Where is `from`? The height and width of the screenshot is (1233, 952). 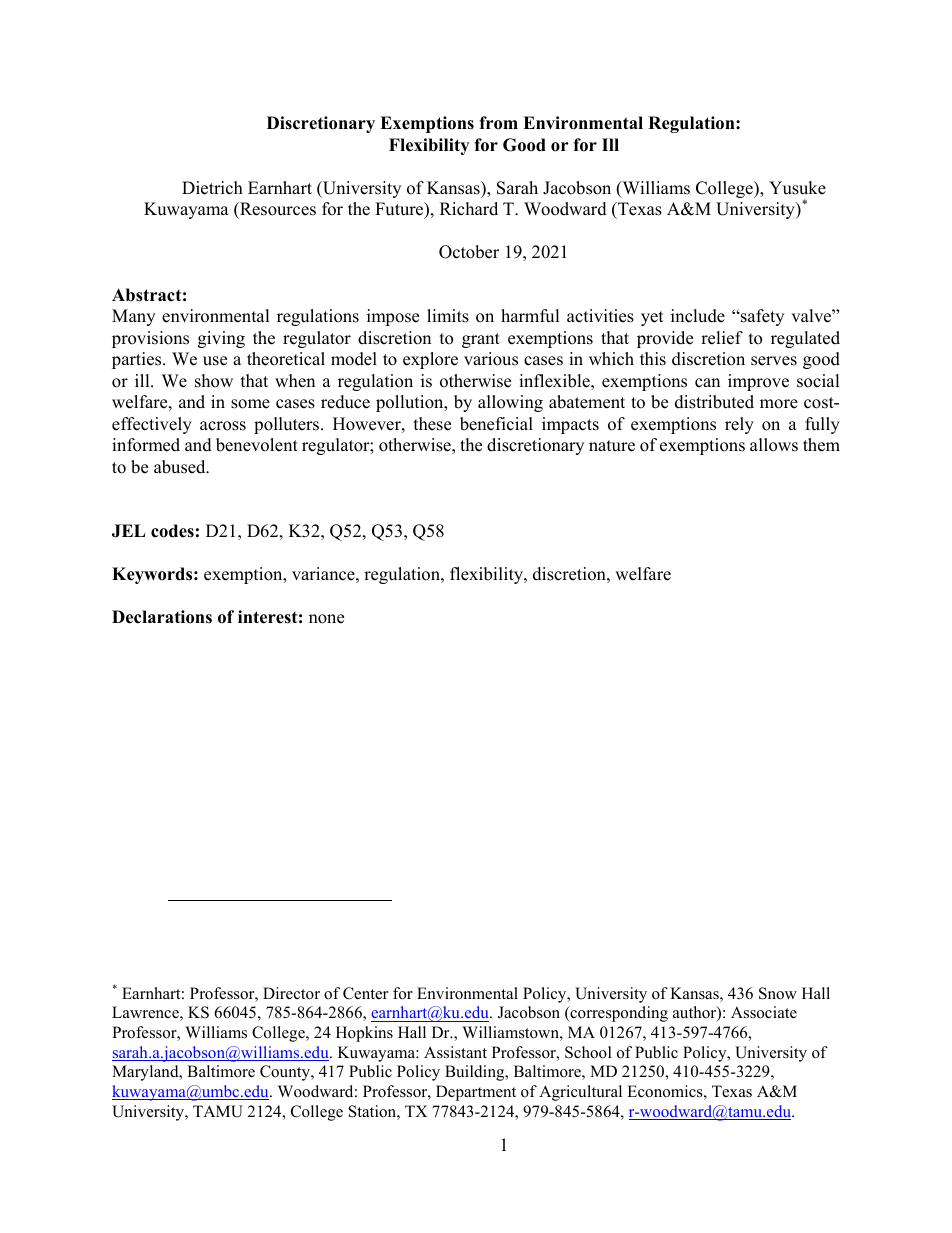 from is located at coordinates (498, 123).
